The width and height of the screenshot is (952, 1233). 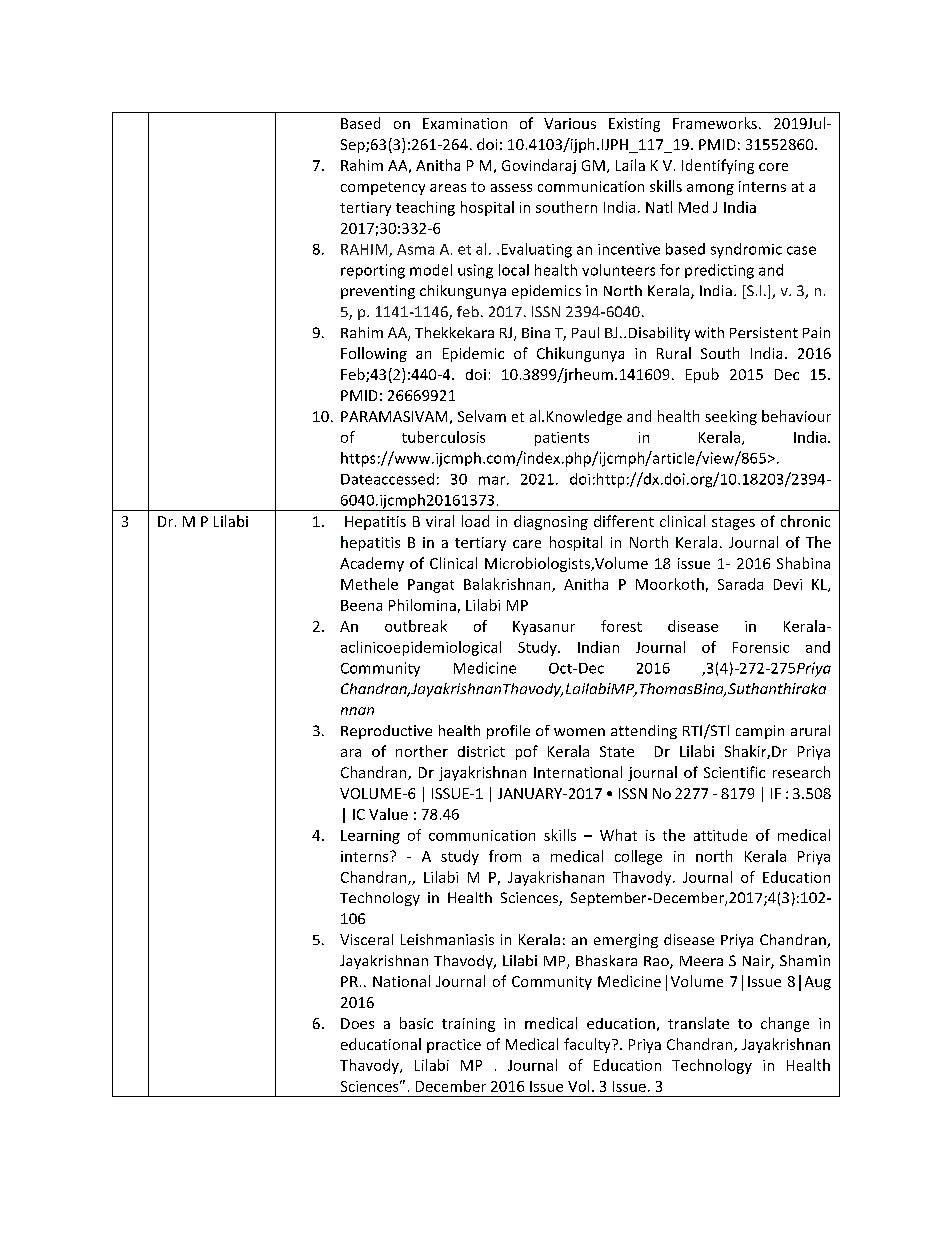 What do you see at coordinates (585, 332) in the screenshot?
I see `Paul` at bounding box center [585, 332].
